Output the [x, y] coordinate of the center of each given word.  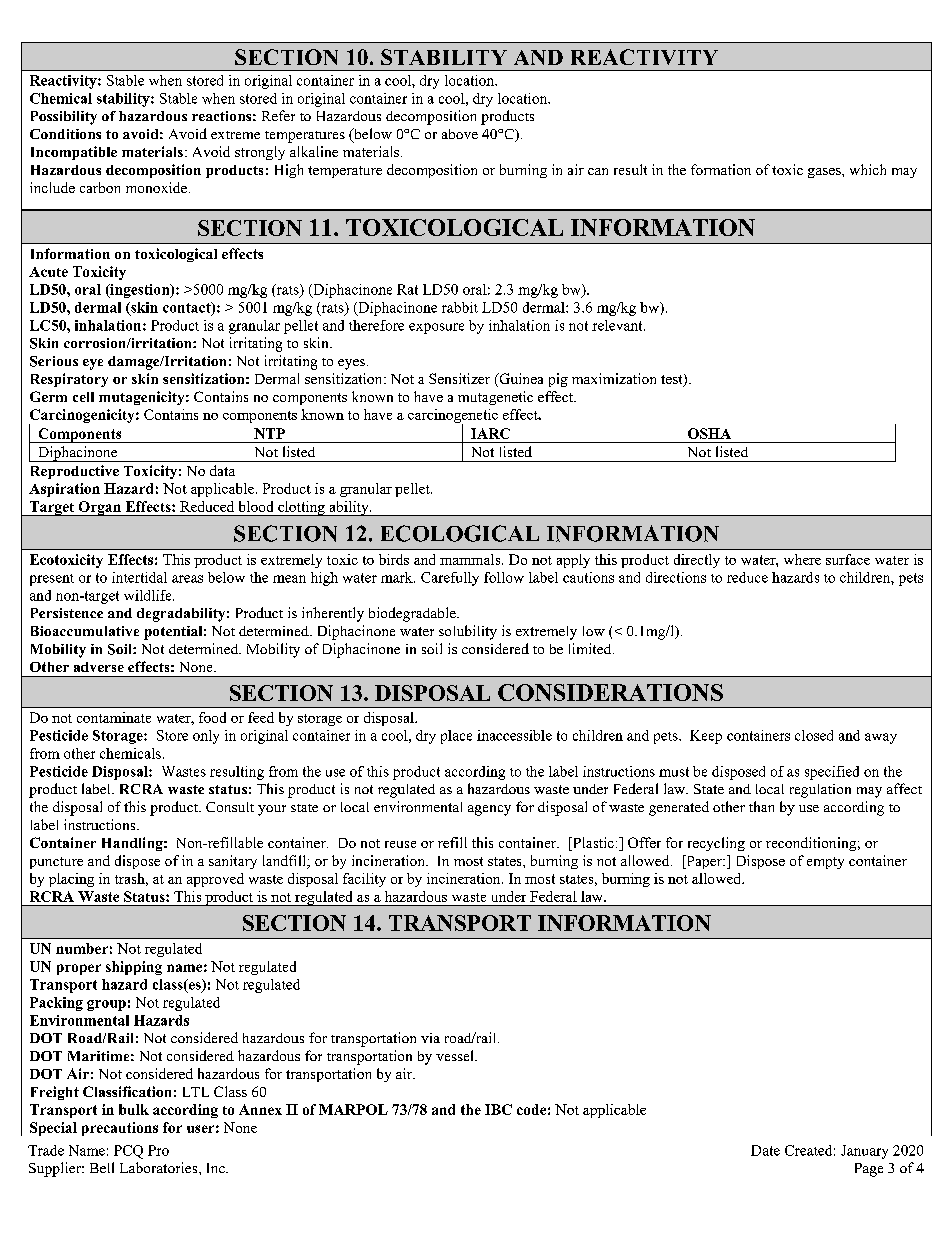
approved [215, 880]
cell [83, 397]
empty [825, 863]
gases [825, 173]
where [802, 559]
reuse [400, 844]
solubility [468, 632]
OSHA [709, 433]
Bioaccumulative [85, 631]
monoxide [156, 187]
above [460, 134]
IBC [498, 1109]
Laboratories [160, 1167]
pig [558, 380]
